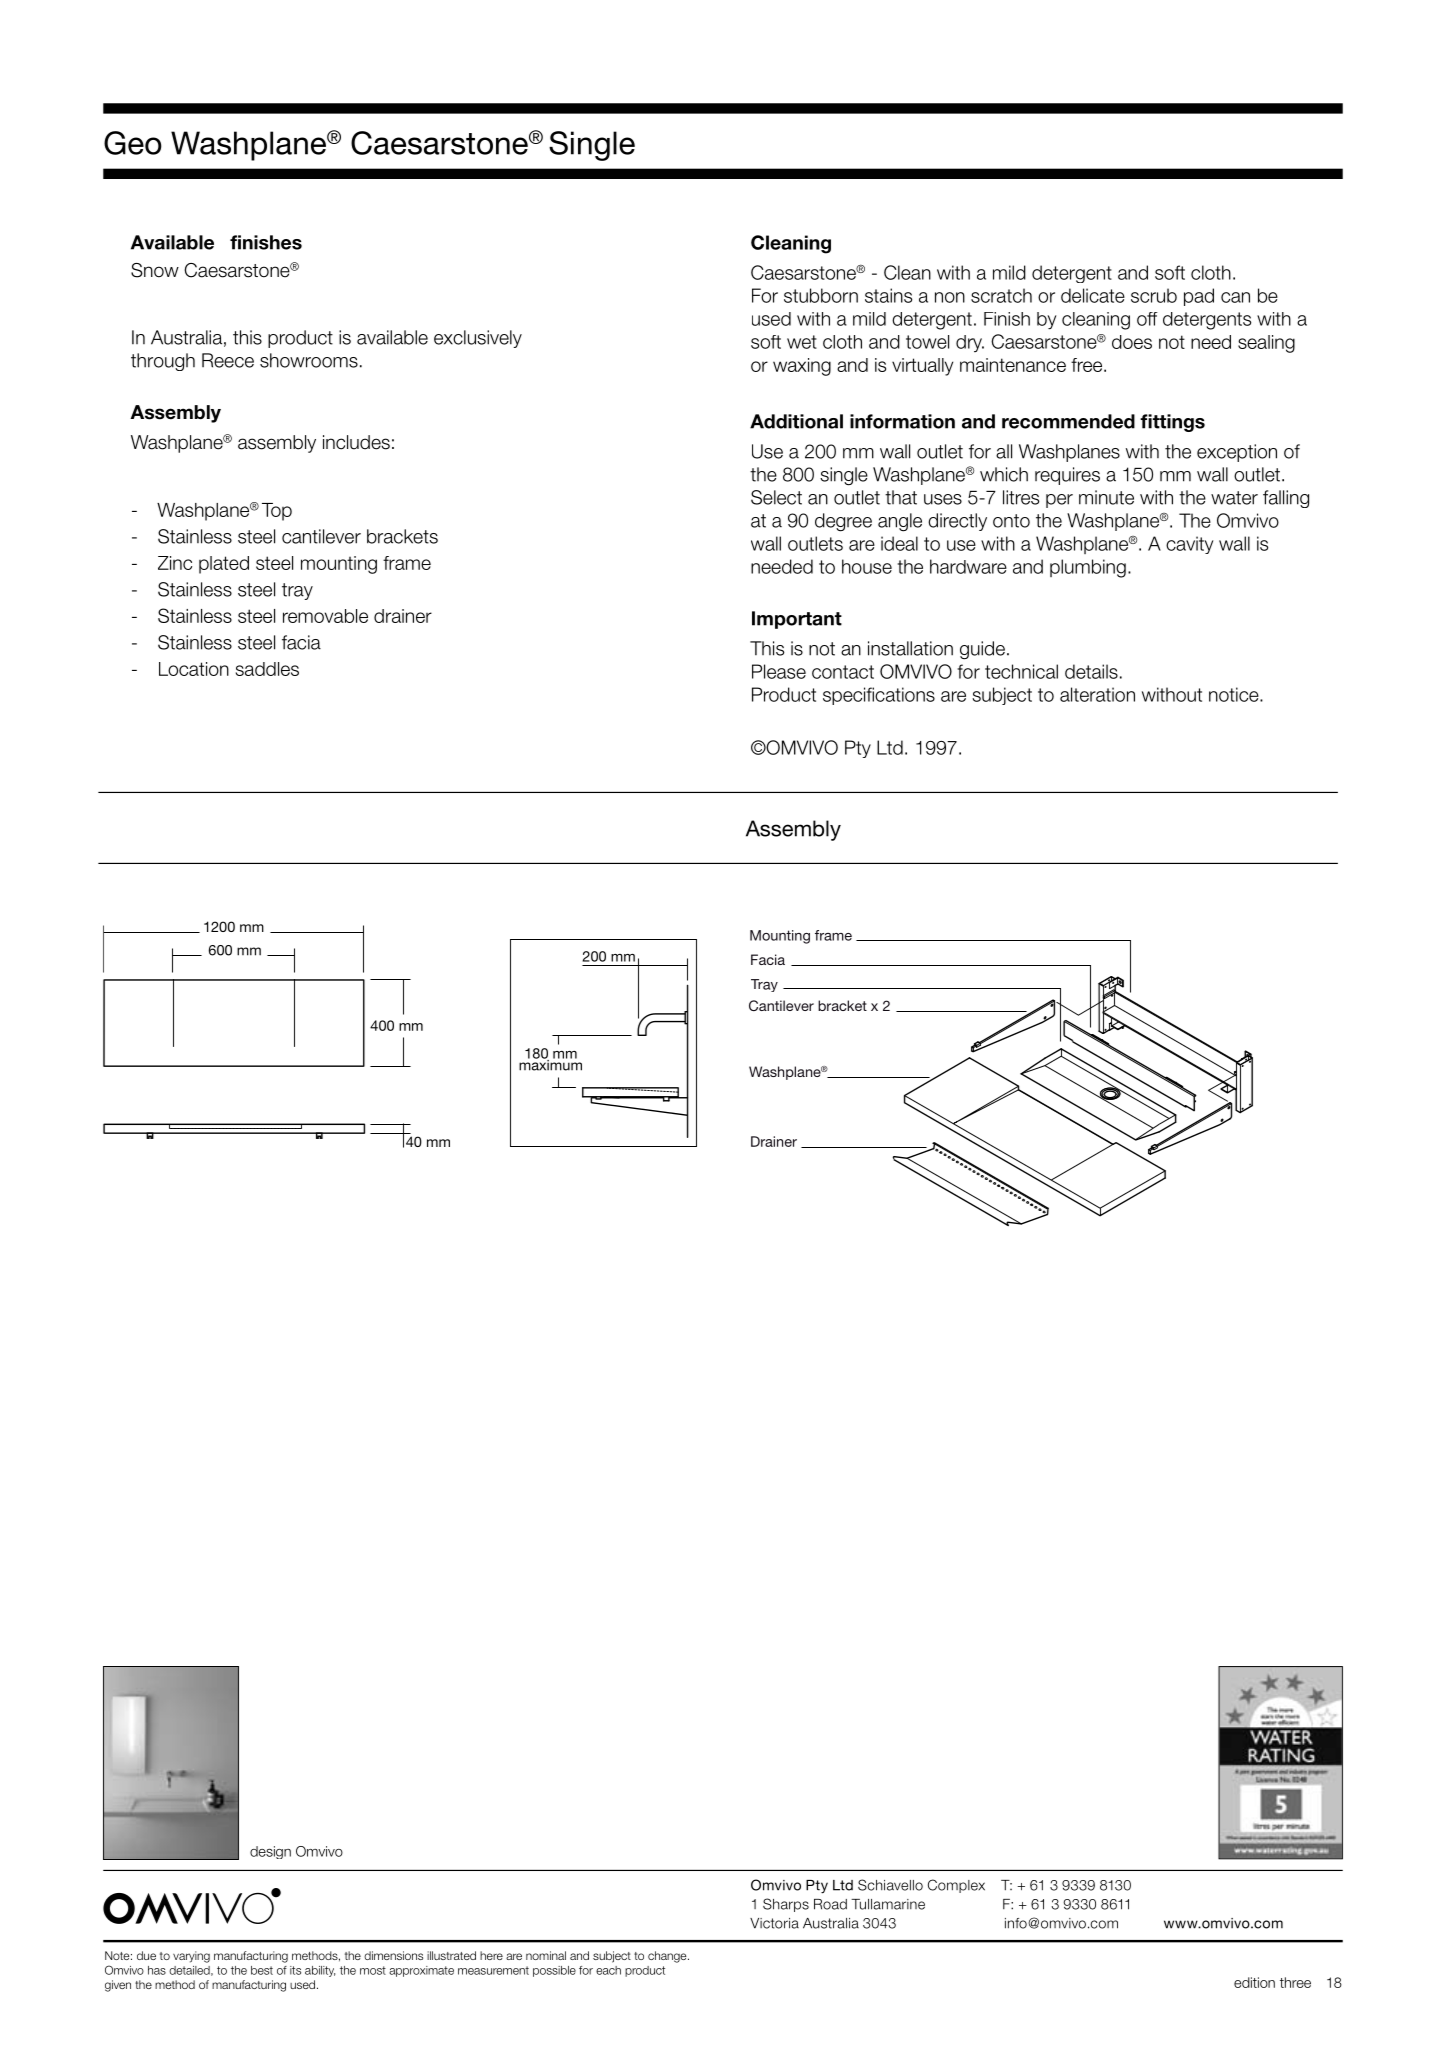  Describe the element at coordinates (776, 497) in the screenshot. I see `Select` at that location.
